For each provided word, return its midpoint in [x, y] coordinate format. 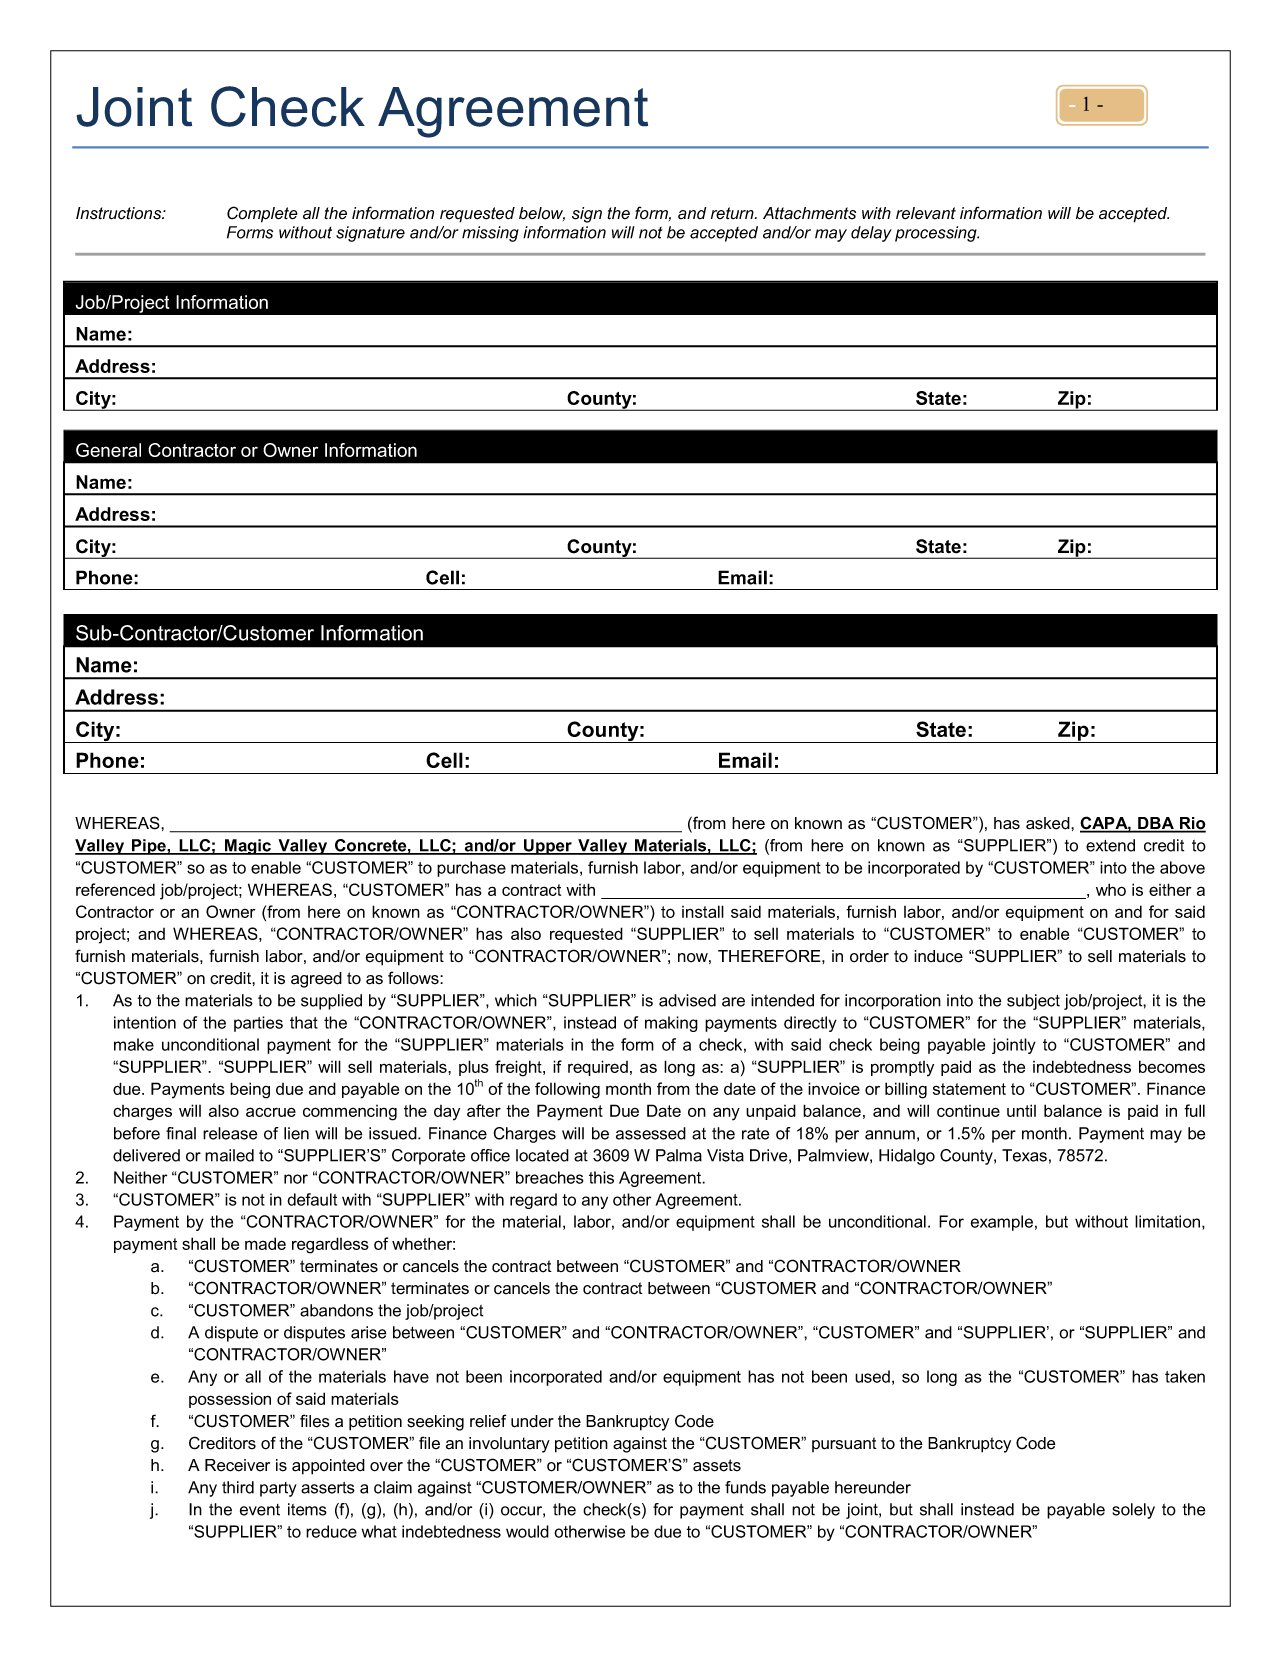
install [703, 911]
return [733, 213]
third [238, 1487]
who [1111, 889]
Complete [262, 214]
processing [937, 234]
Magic [248, 847]
